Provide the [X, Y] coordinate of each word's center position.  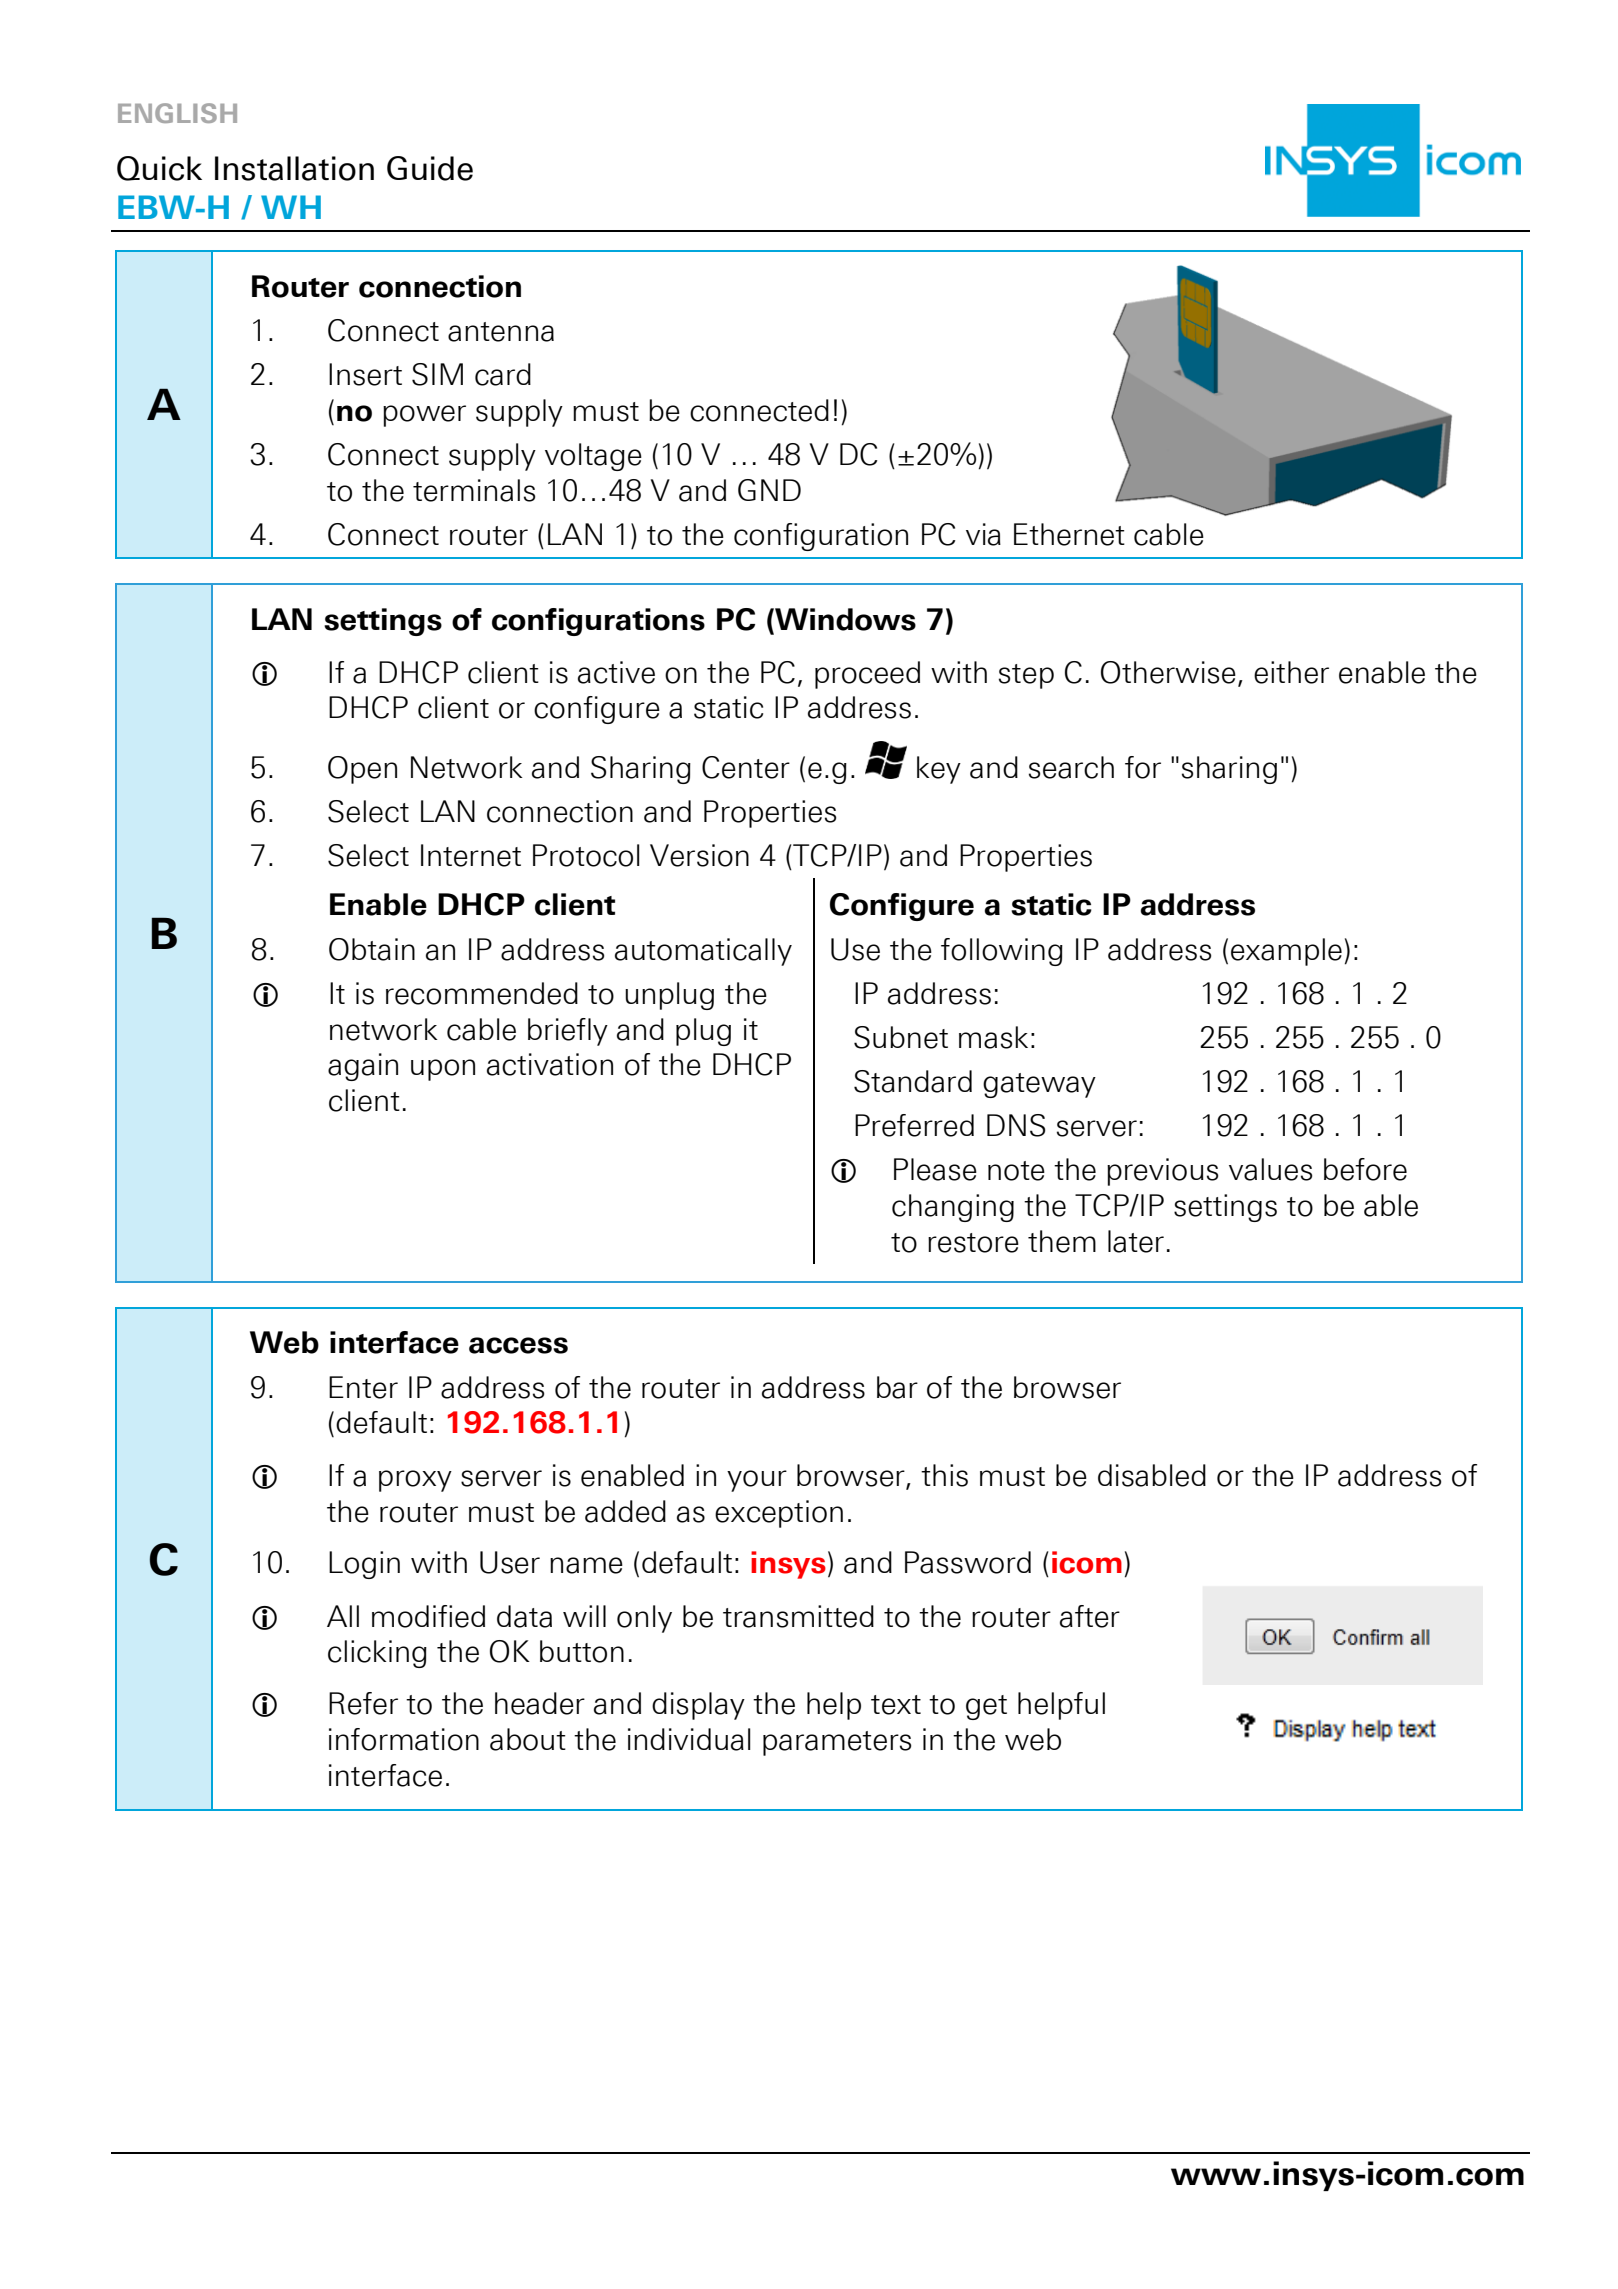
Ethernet [1069, 534]
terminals [474, 490]
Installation [294, 168]
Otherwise [1168, 672]
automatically [703, 952]
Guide [430, 168]
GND [769, 490]
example [1286, 952]
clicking [377, 1654]
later [1136, 1241]
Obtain [372, 949]
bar [897, 1387]
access [518, 1345]
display [698, 1706]
